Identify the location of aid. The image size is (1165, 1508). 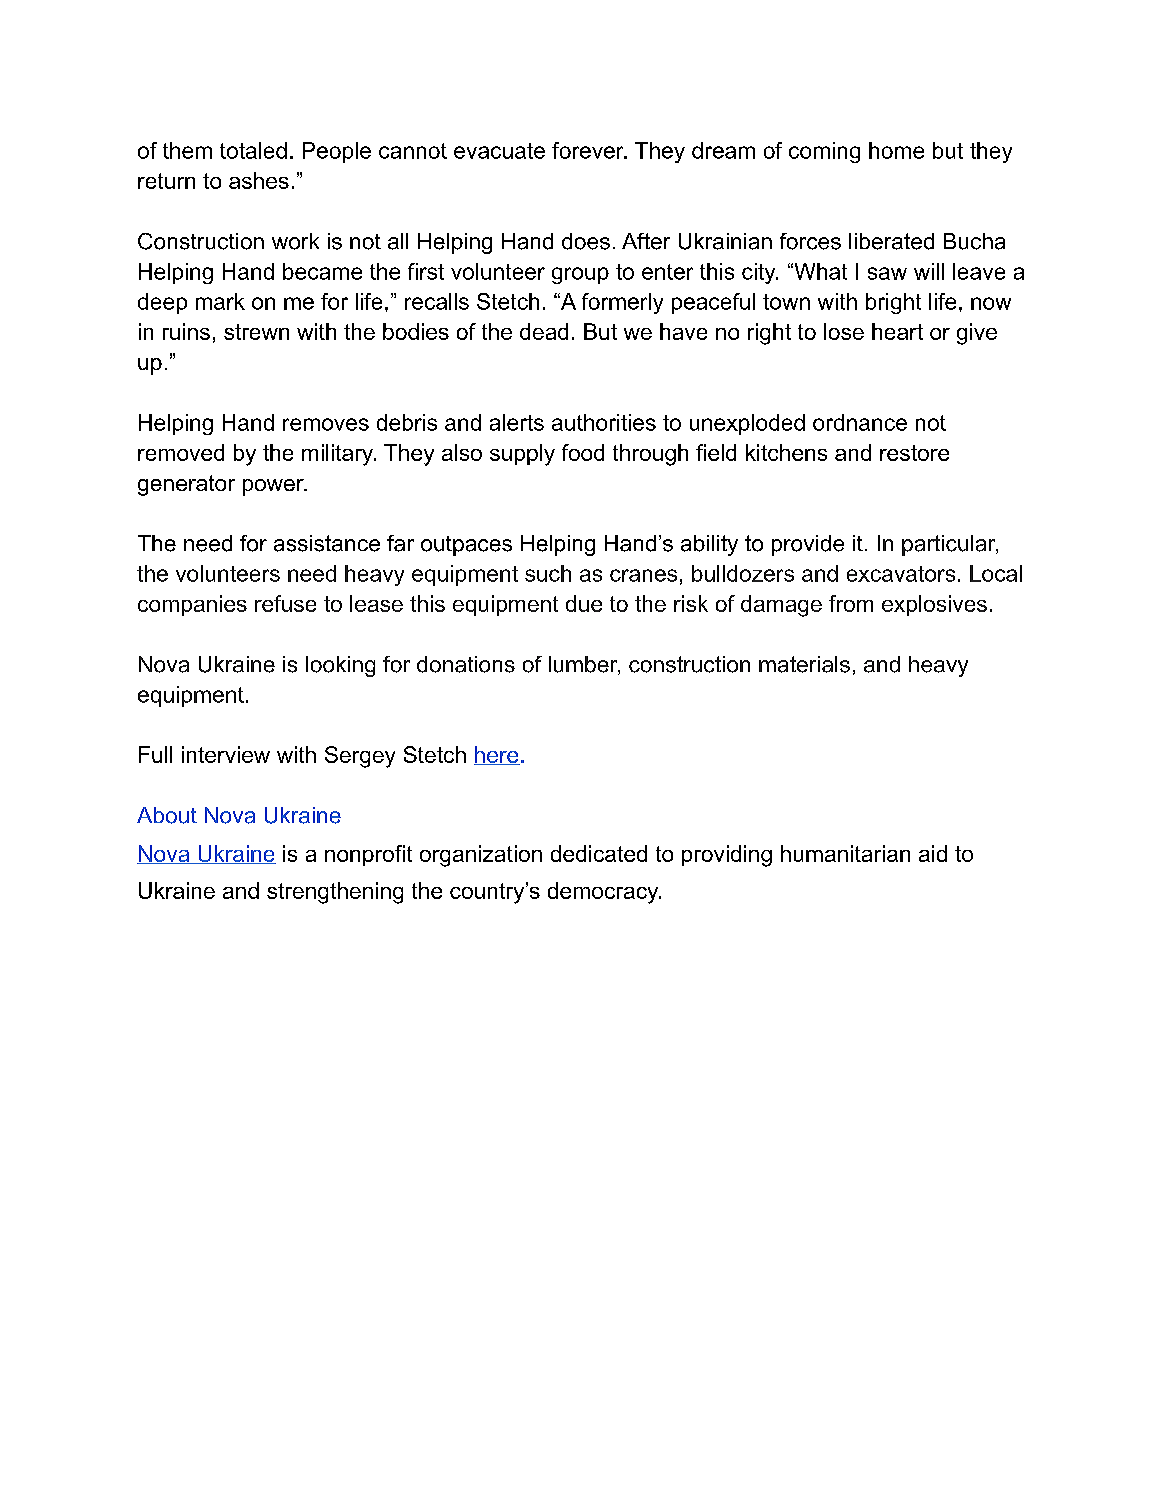
(933, 853).
